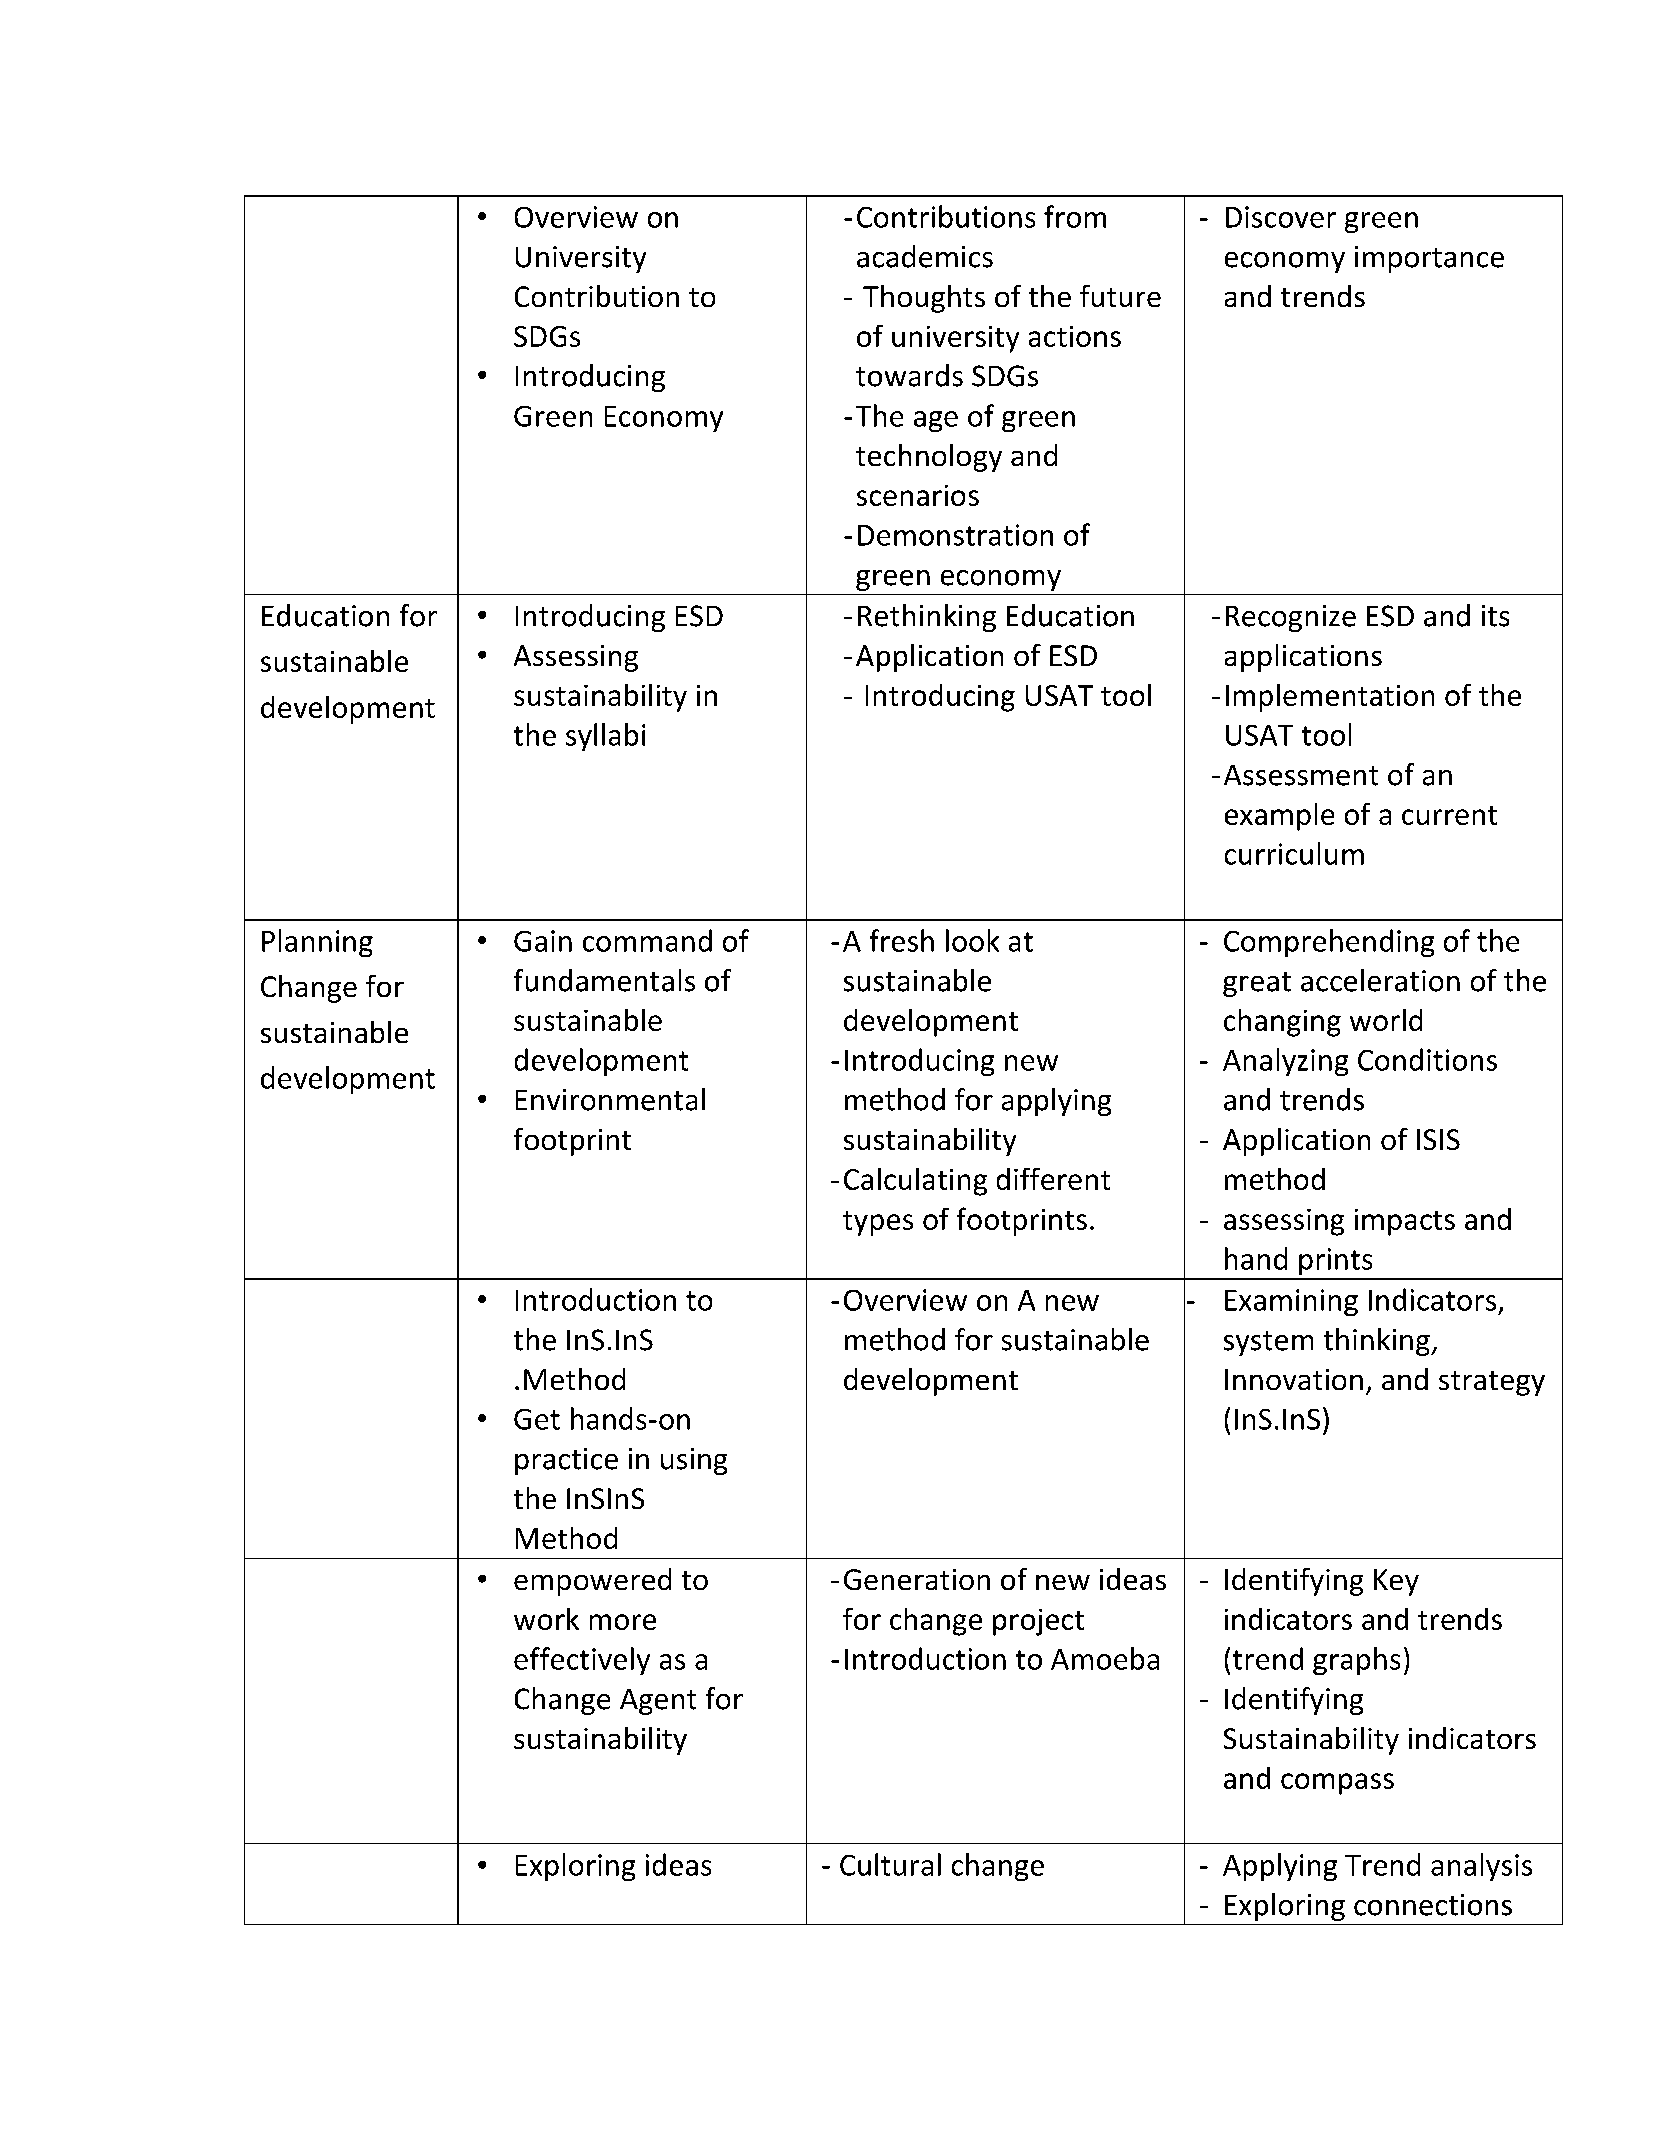  Describe the element at coordinates (546, 1619) in the screenshot. I see `work` at that location.
